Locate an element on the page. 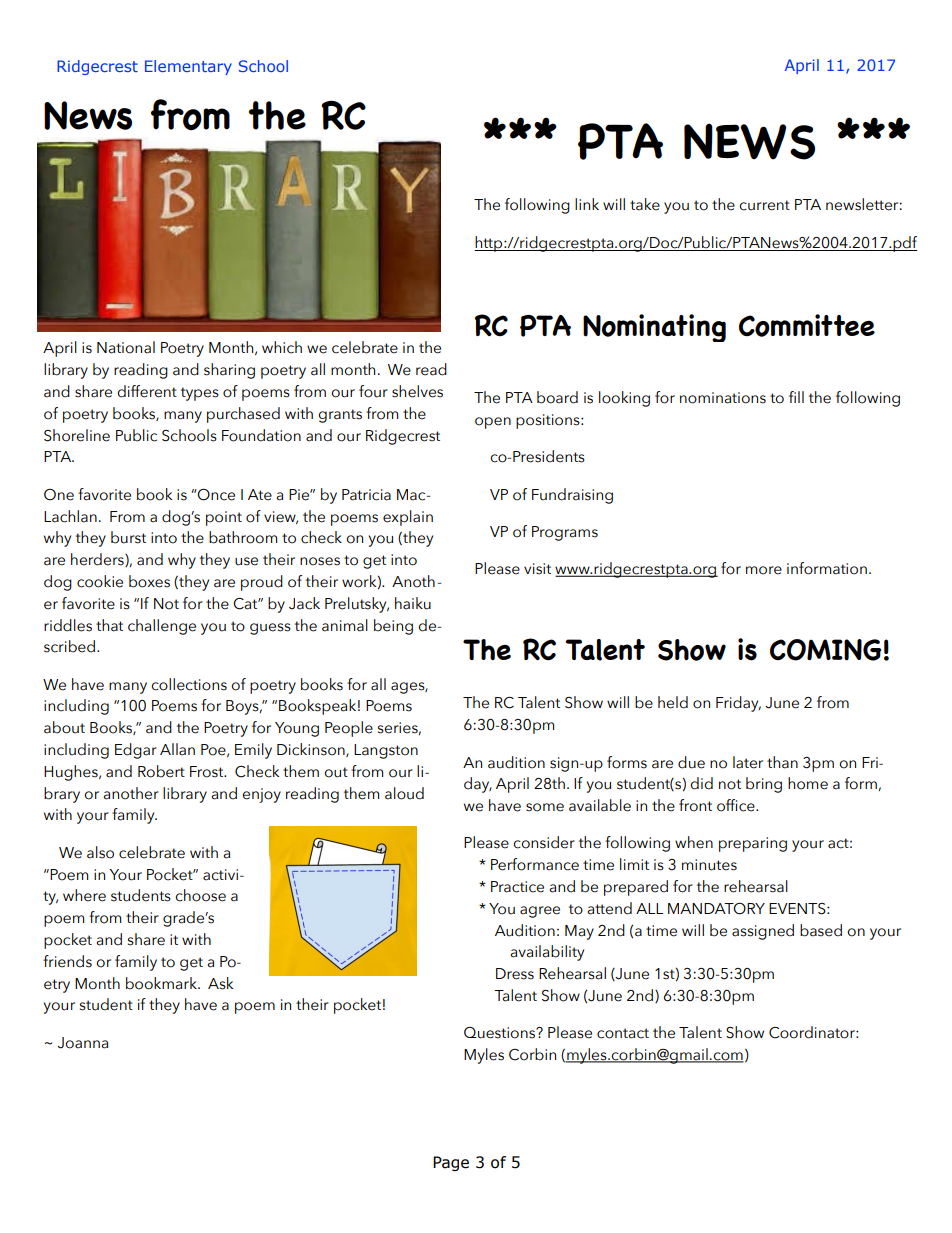 The height and width of the image is (1233, 952). Langston is located at coordinates (386, 751).
